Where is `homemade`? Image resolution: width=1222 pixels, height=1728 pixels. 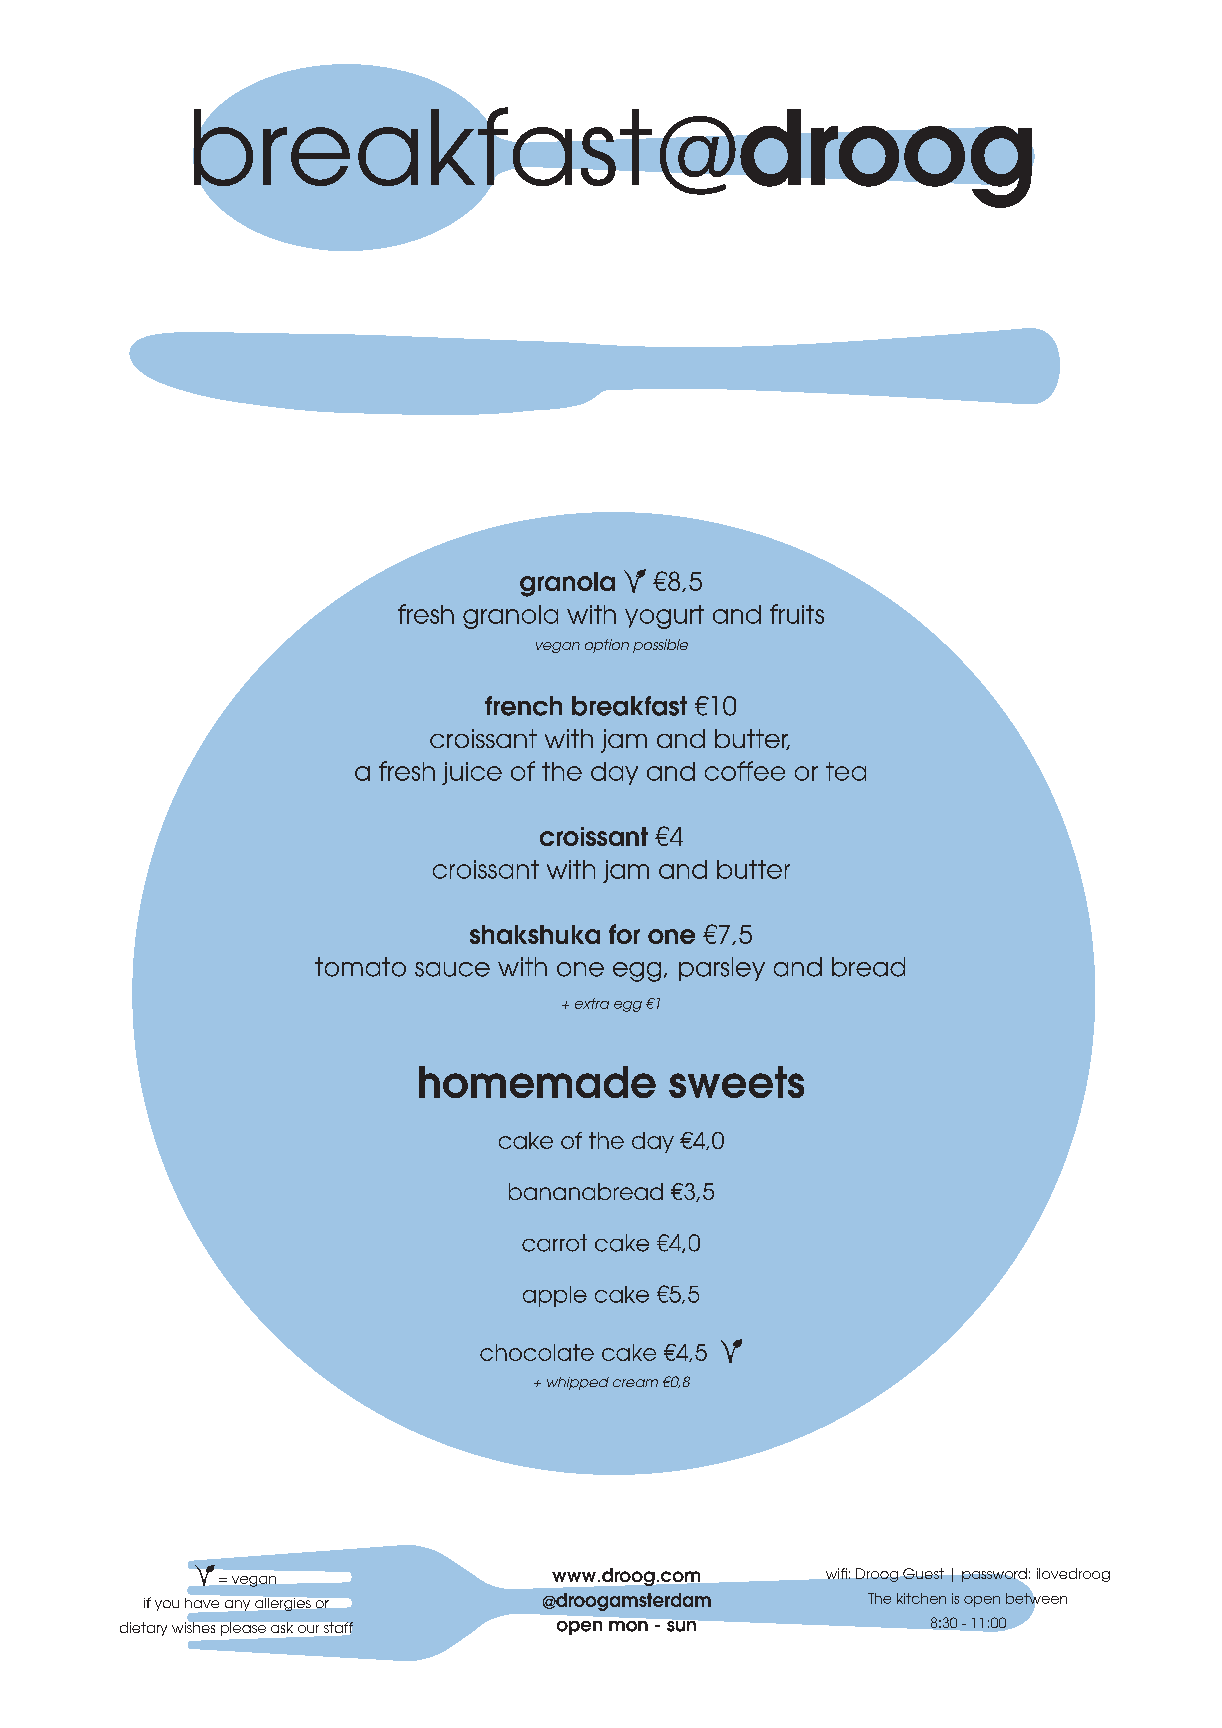 homemade is located at coordinates (537, 1082).
